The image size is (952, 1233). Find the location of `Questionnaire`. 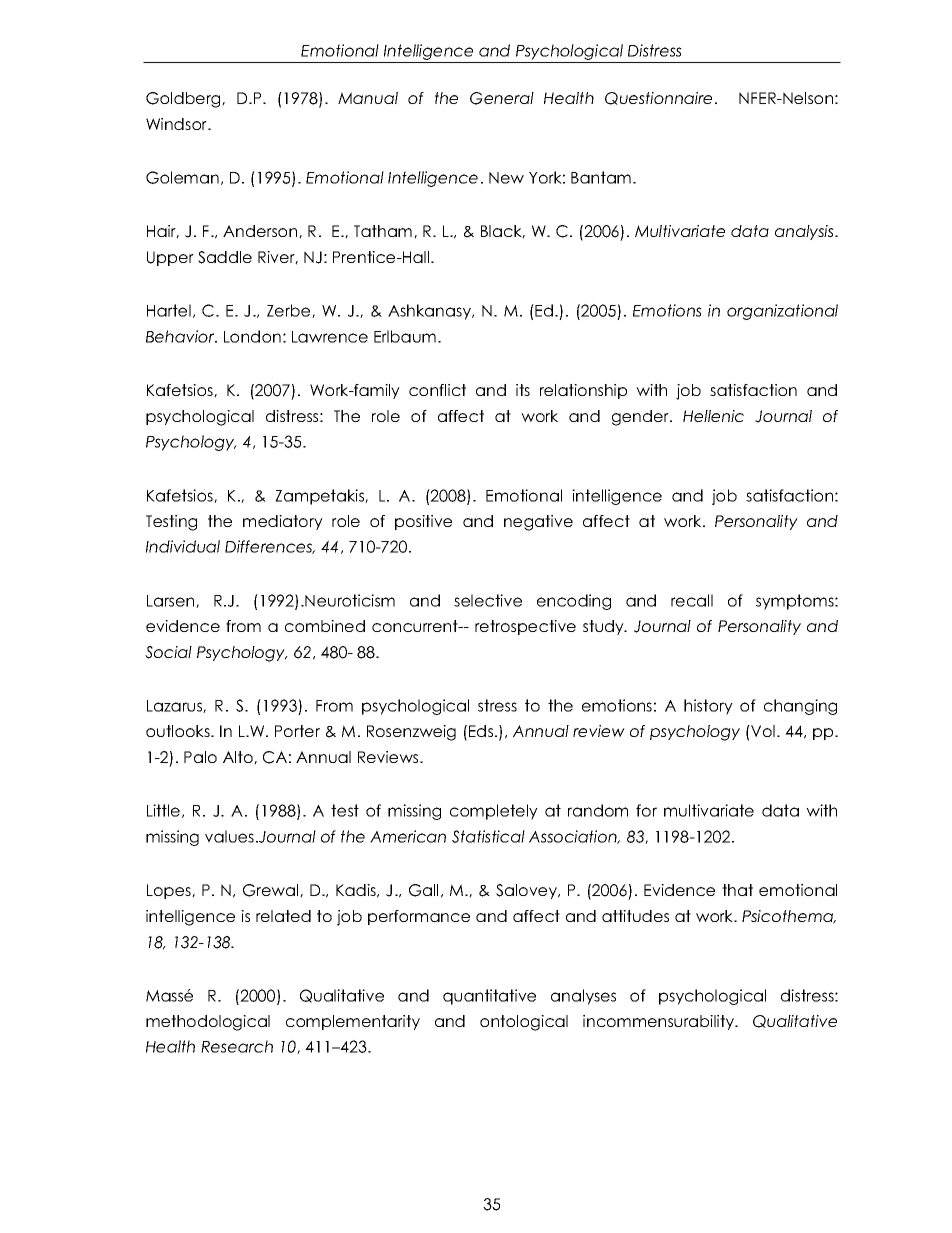

Questionnaire is located at coordinates (658, 98).
